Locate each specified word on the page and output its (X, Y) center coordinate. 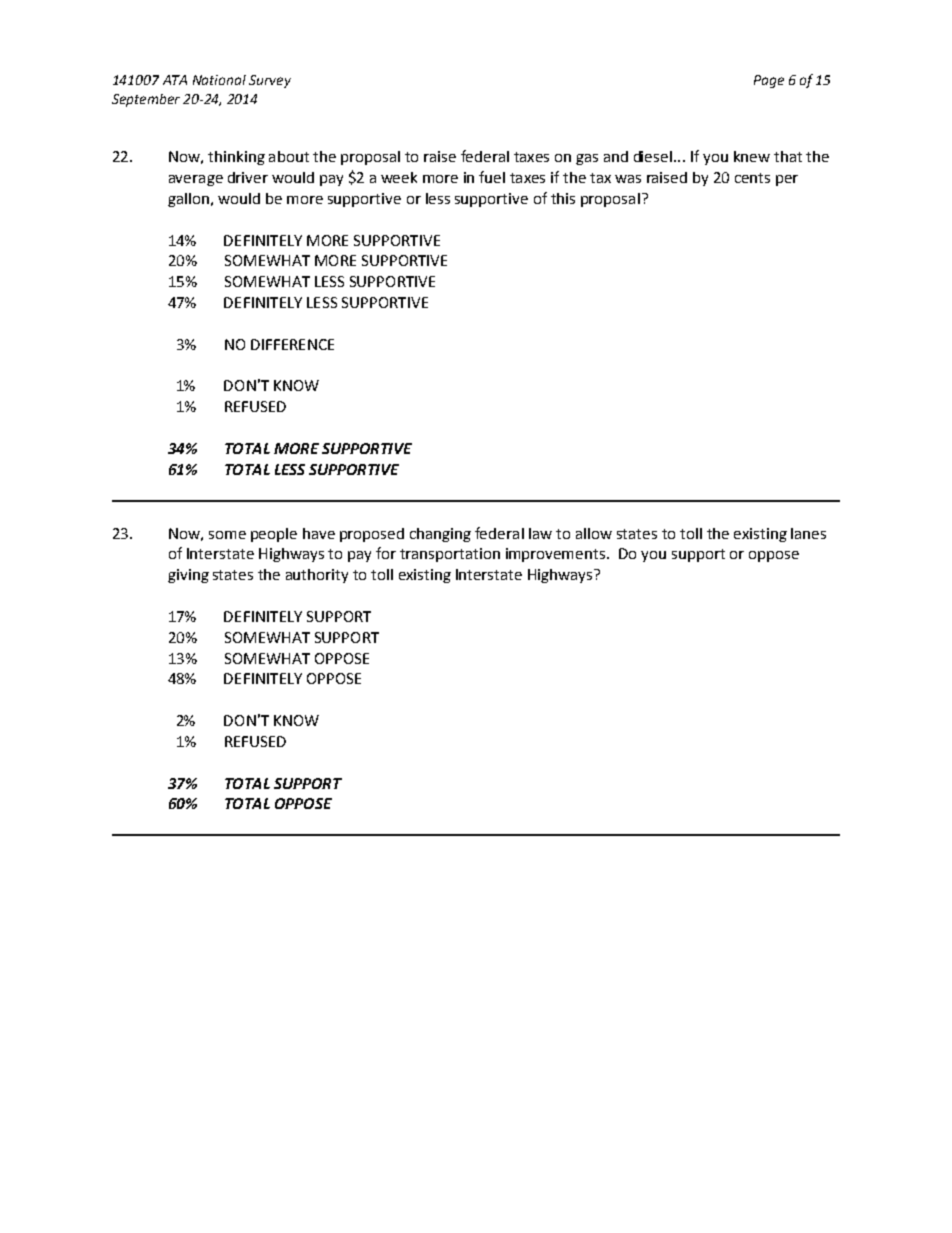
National (219, 80)
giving (188, 576)
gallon (188, 200)
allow (594, 533)
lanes (808, 533)
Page (769, 81)
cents (752, 178)
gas (587, 159)
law (540, 533)
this (563, 198)
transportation (450, 555)
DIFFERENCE (292, 344)
